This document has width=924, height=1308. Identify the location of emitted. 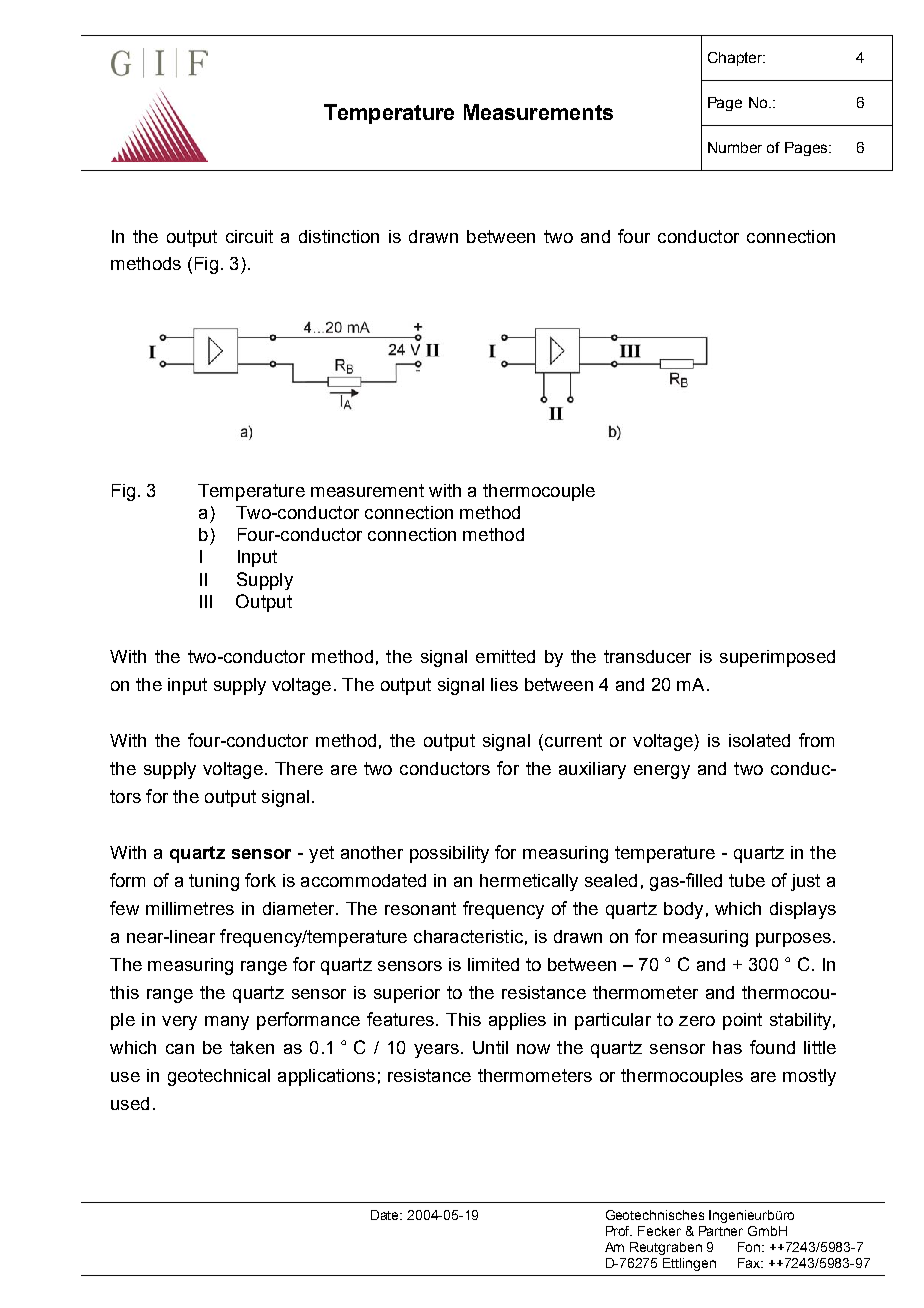
(505, 656).
